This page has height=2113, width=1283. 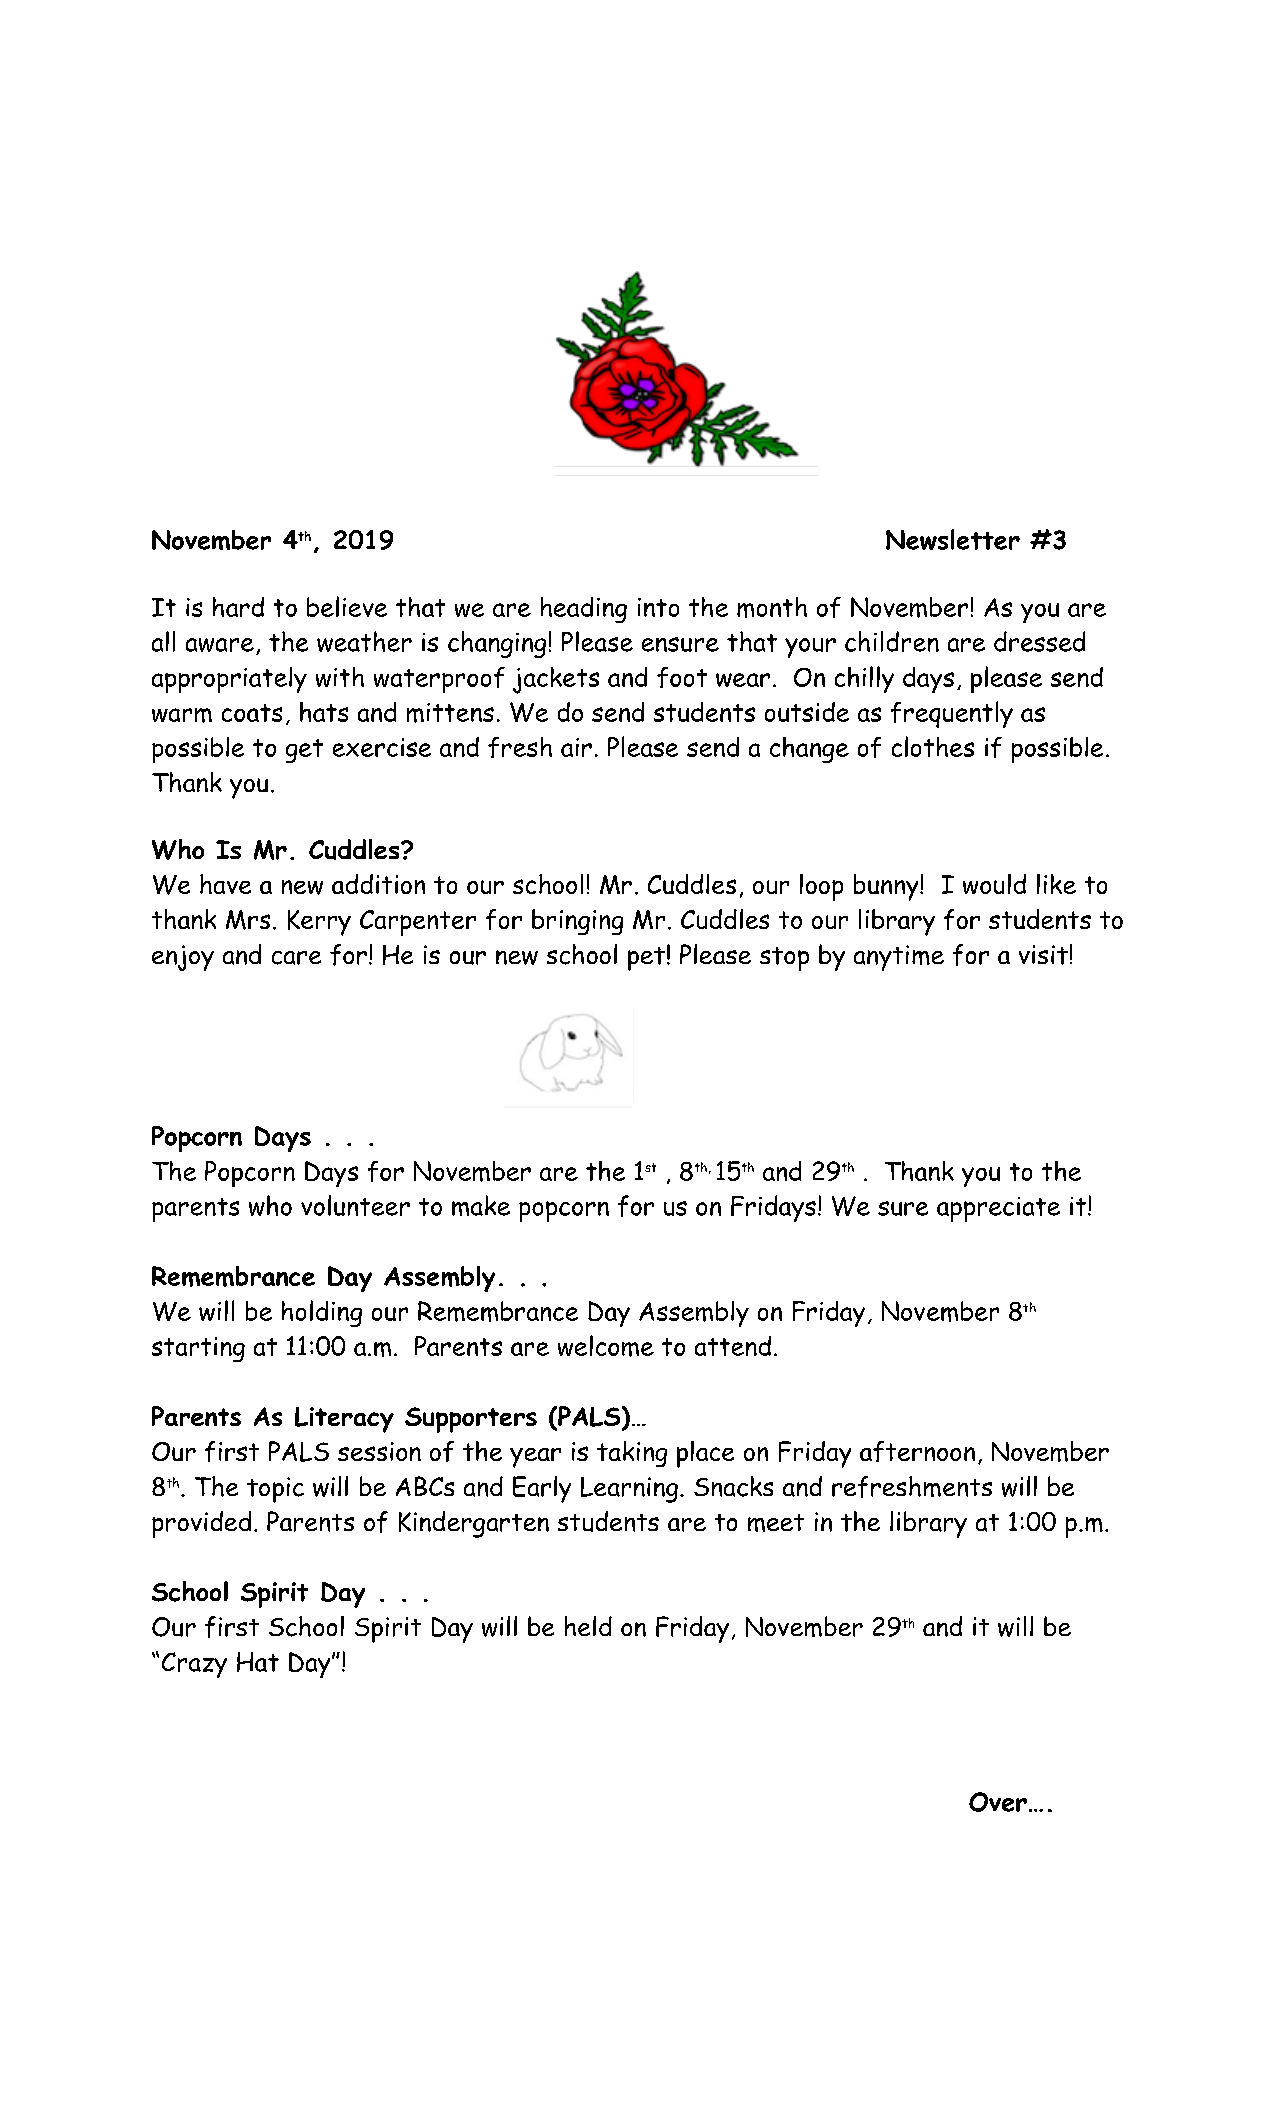 I want to click on appreciate, so click(x=998, y=1209).
